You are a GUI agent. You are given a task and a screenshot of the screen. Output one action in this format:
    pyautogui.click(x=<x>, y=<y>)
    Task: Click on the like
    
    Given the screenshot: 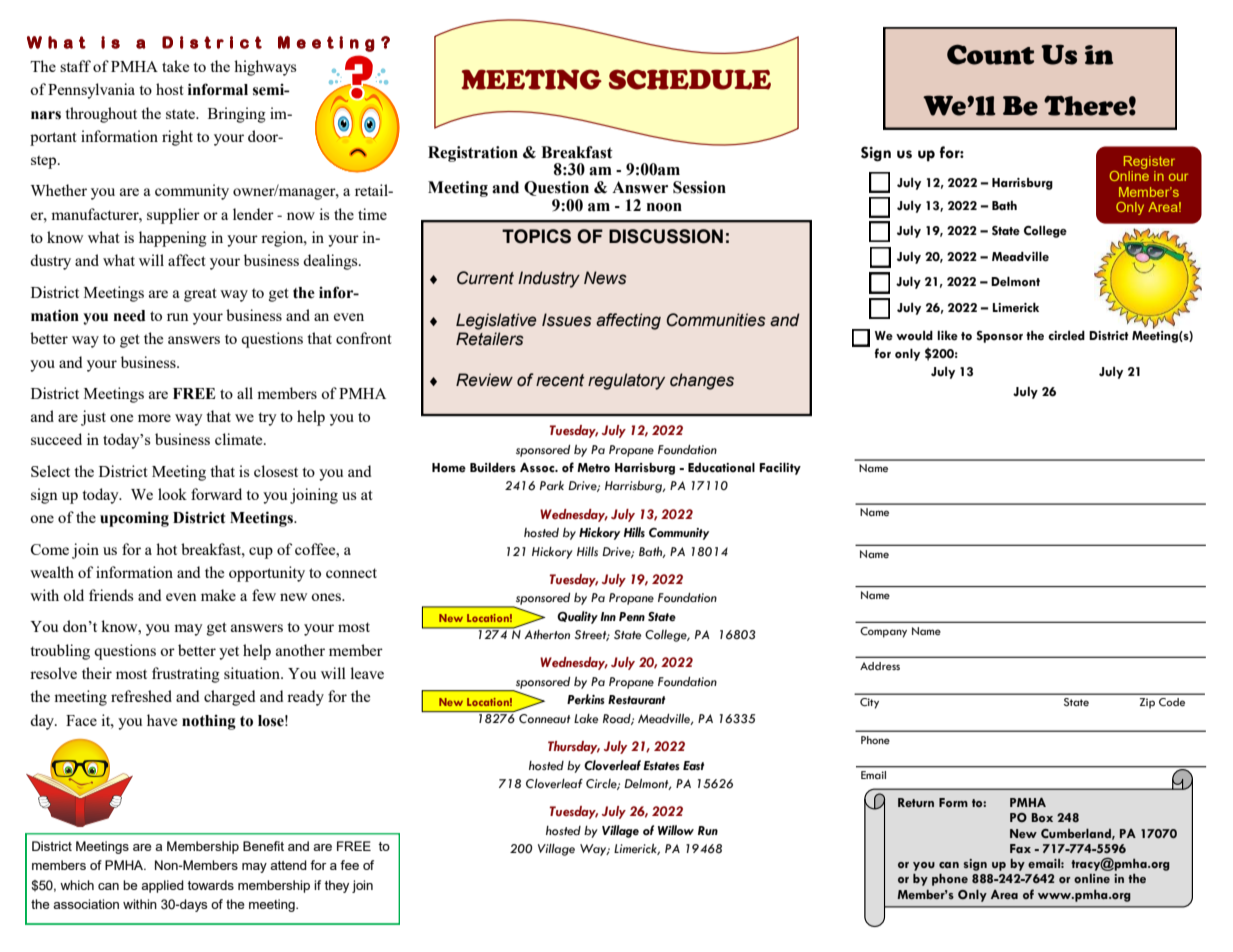 What is the action you would take?
    pyautogui.click(x=947, y=335)
